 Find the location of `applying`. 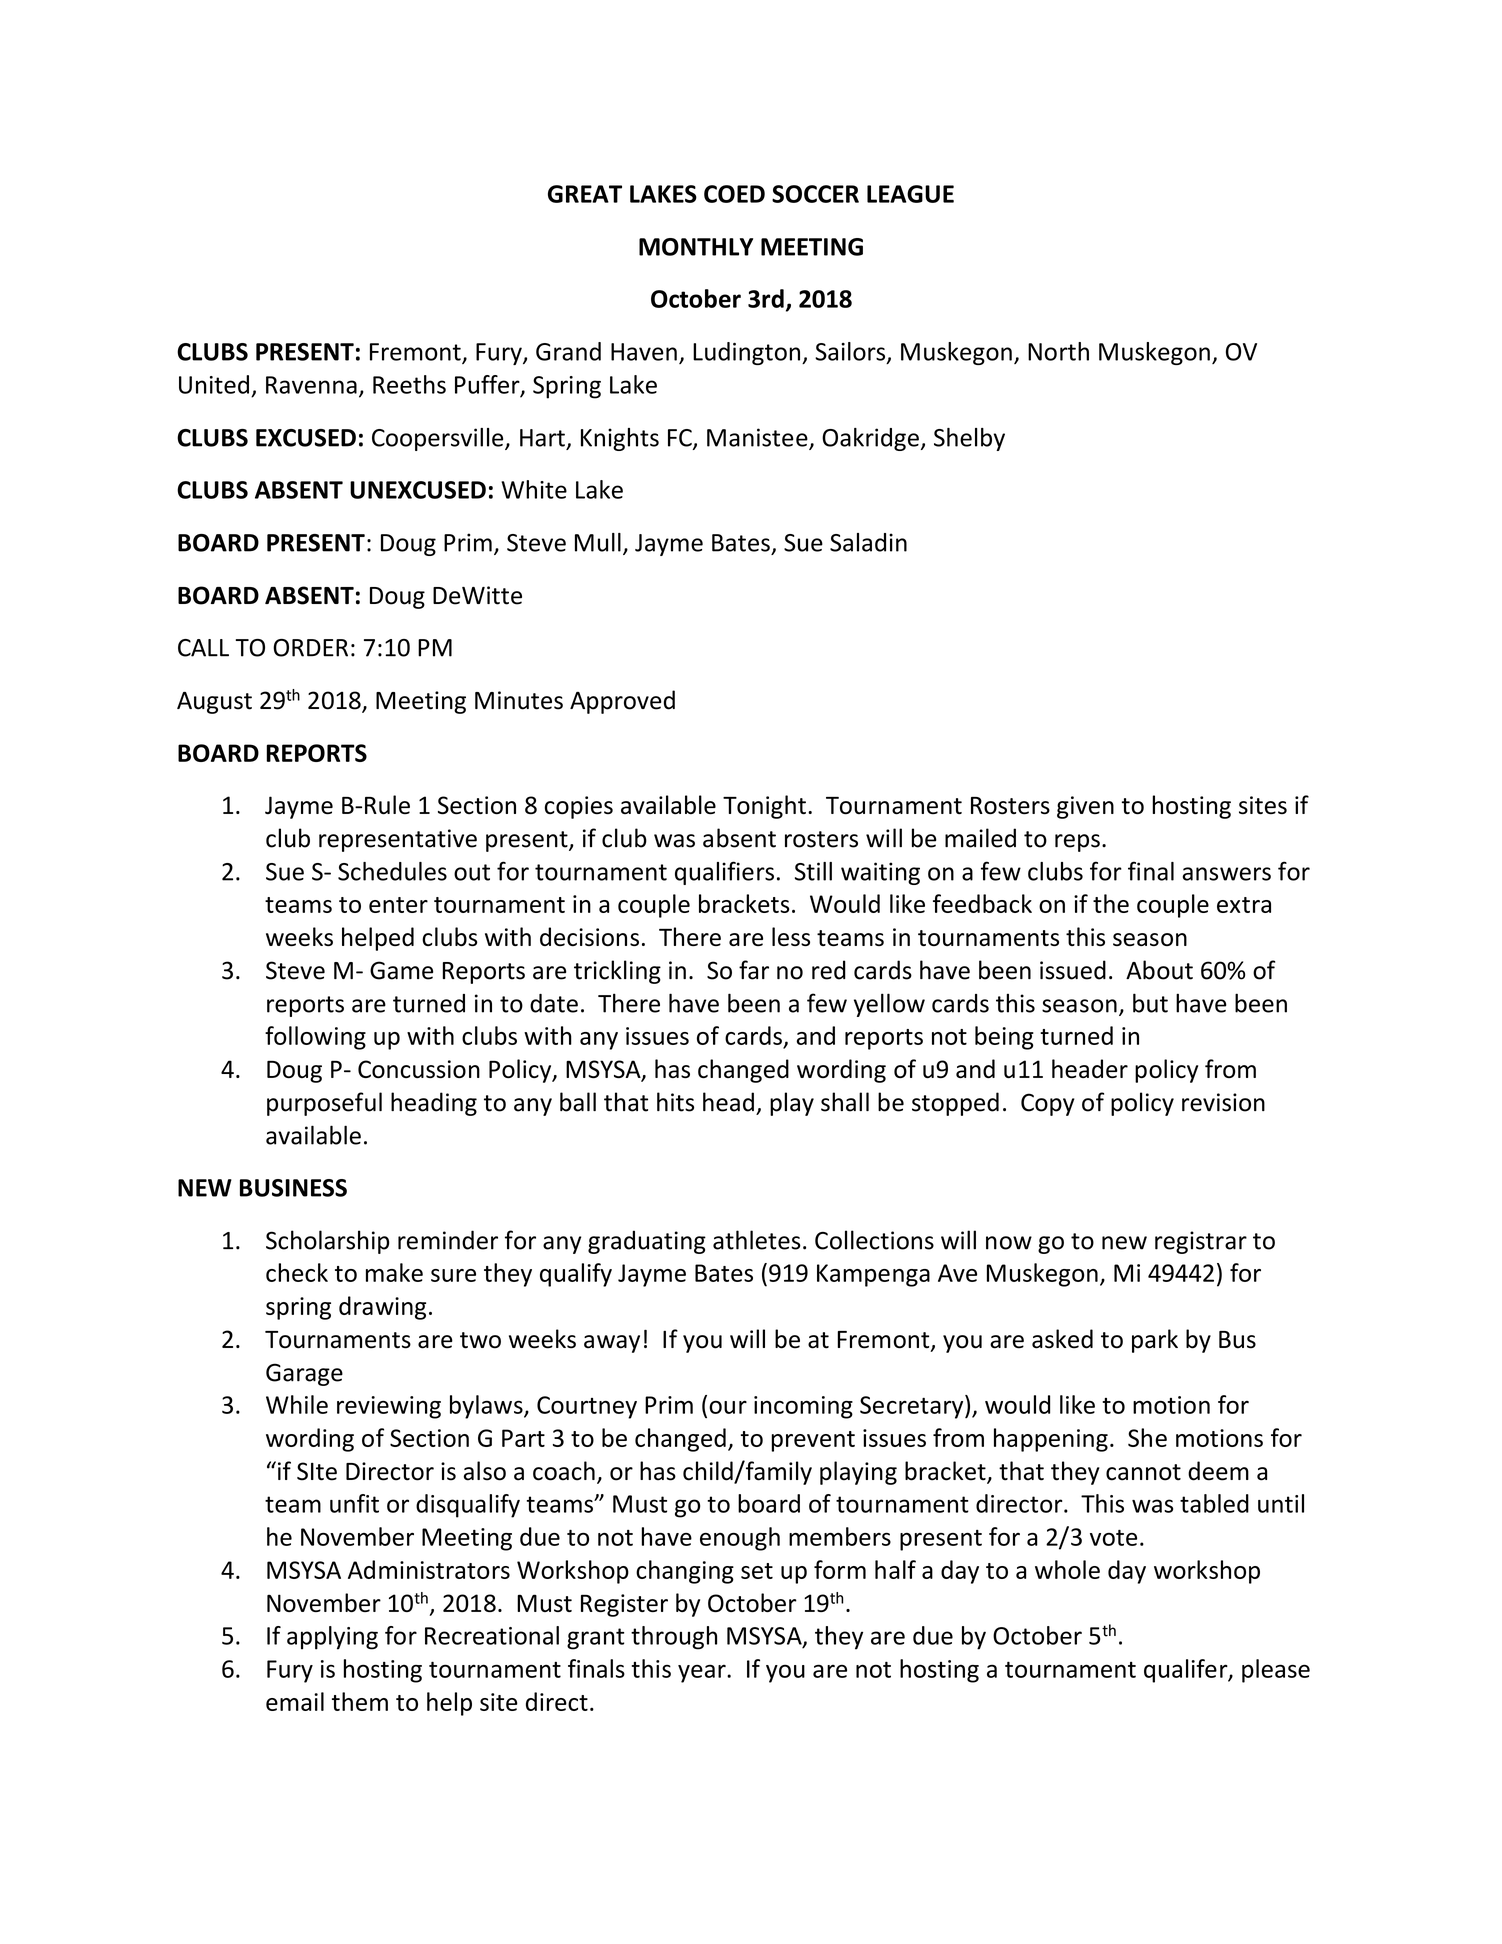

applying is located at coordinates (332, 1638).
